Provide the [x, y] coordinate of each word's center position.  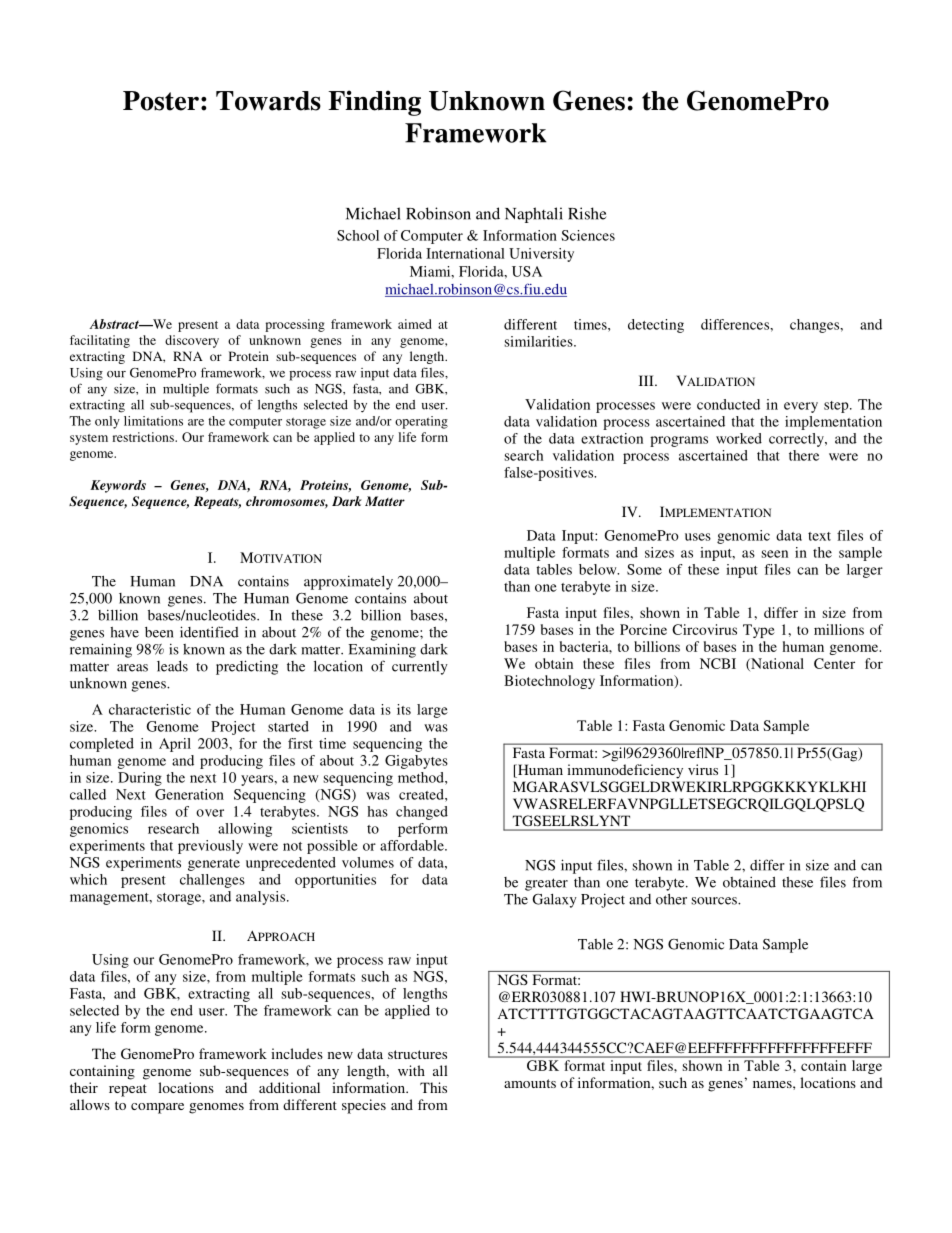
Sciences [588, 235]
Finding [374, 103]
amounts [530, 1083]
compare [157, 1108]
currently [420, 668]
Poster [161, 101]
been [159, 632]
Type [759, 631]
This [433, 1087]
